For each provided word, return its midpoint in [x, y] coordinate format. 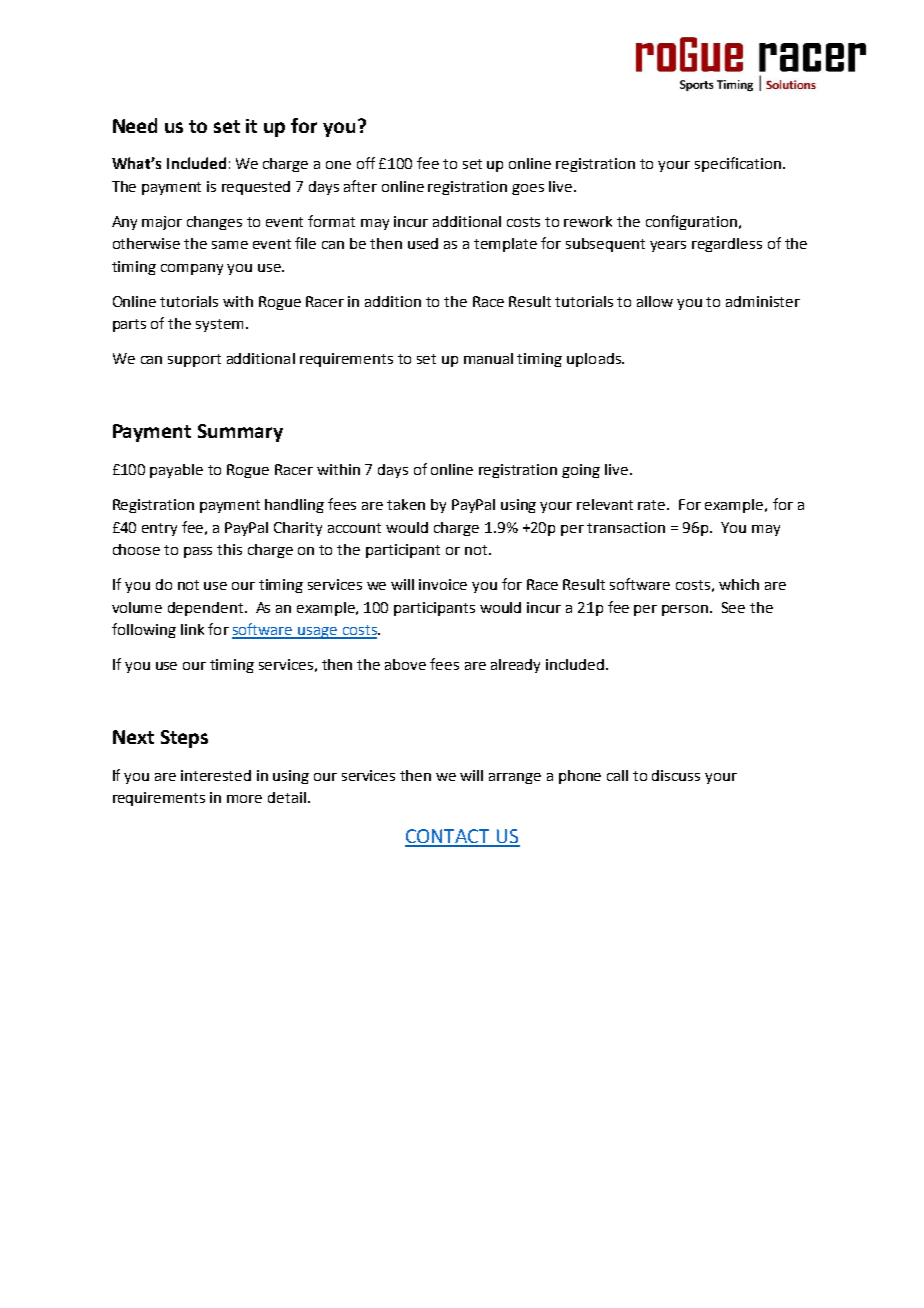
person [686, 610]
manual [488, 358]
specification [738, 164]
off [366, 163]
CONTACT [449, 837]
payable [176, 471]
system [219, 325]
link [192, 629]
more [244, 799]
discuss [676, 775]
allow [655, 301]
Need [135, 125]
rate [653, 505]
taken [406, 504]
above [405, 664]
